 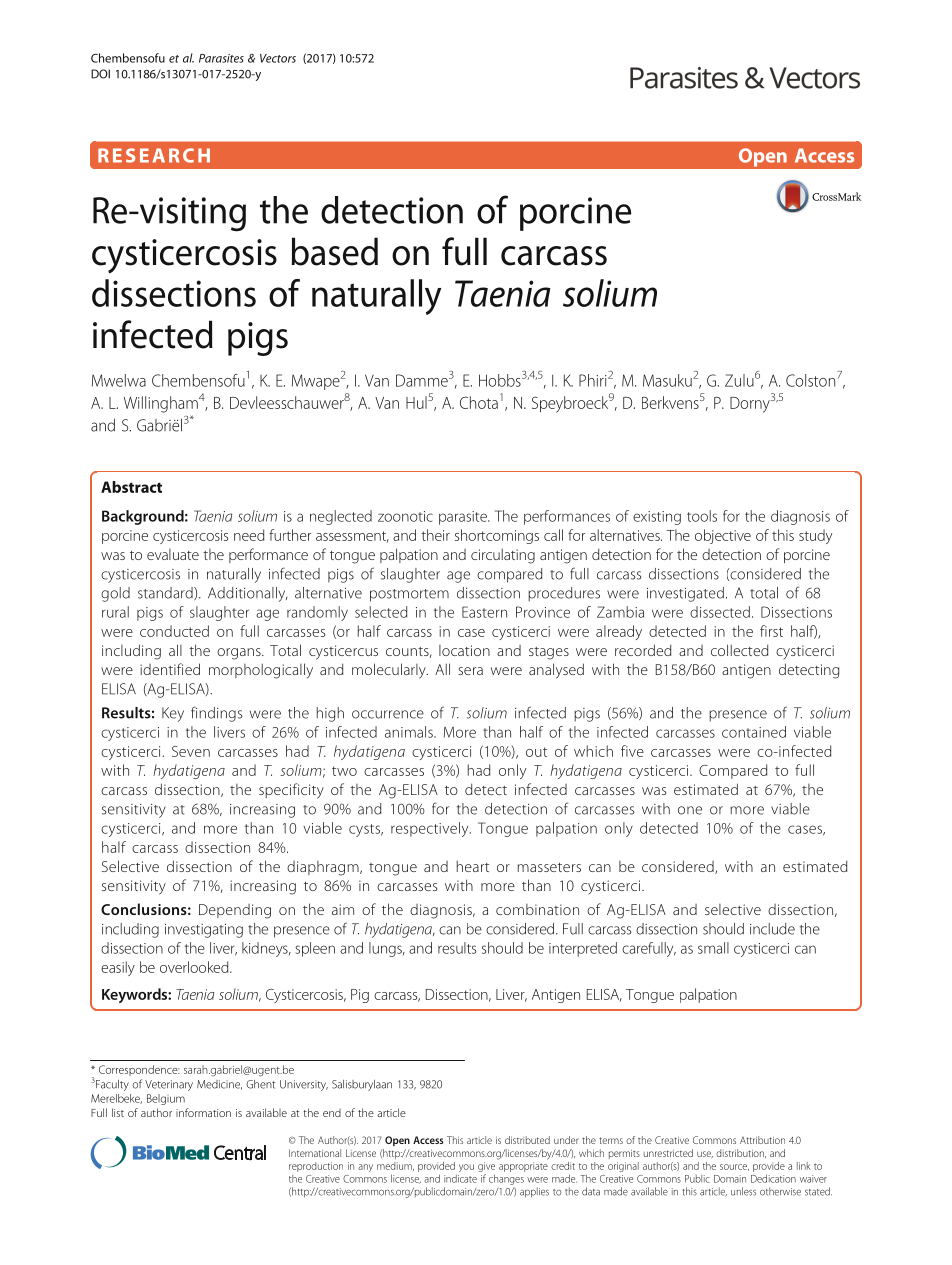 What do you see at coordinates (720, 612) in the document?
I see `dissected` at bounding box center [720, 612].
